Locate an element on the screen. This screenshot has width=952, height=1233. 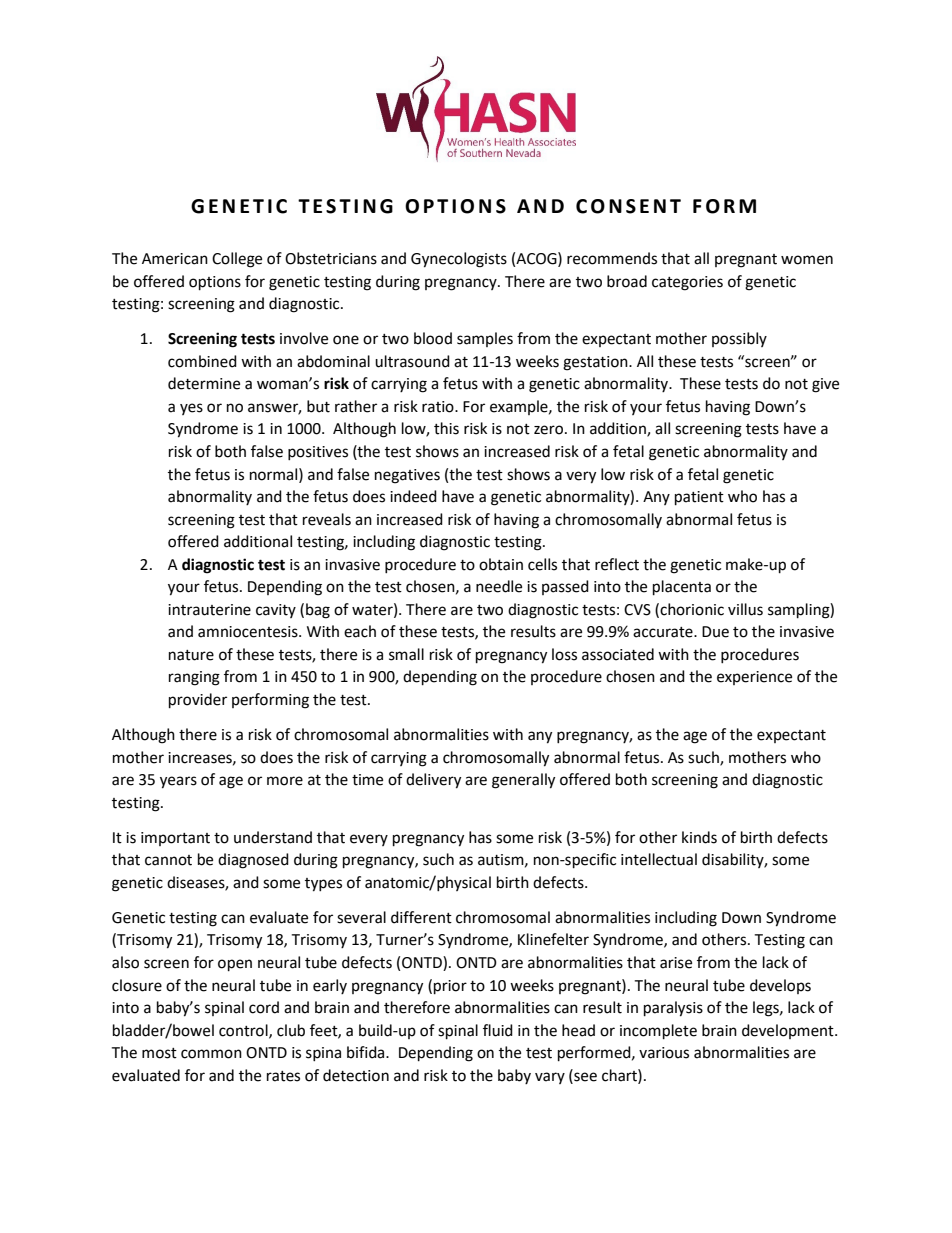
nature is located at coordinates (191, 655).
